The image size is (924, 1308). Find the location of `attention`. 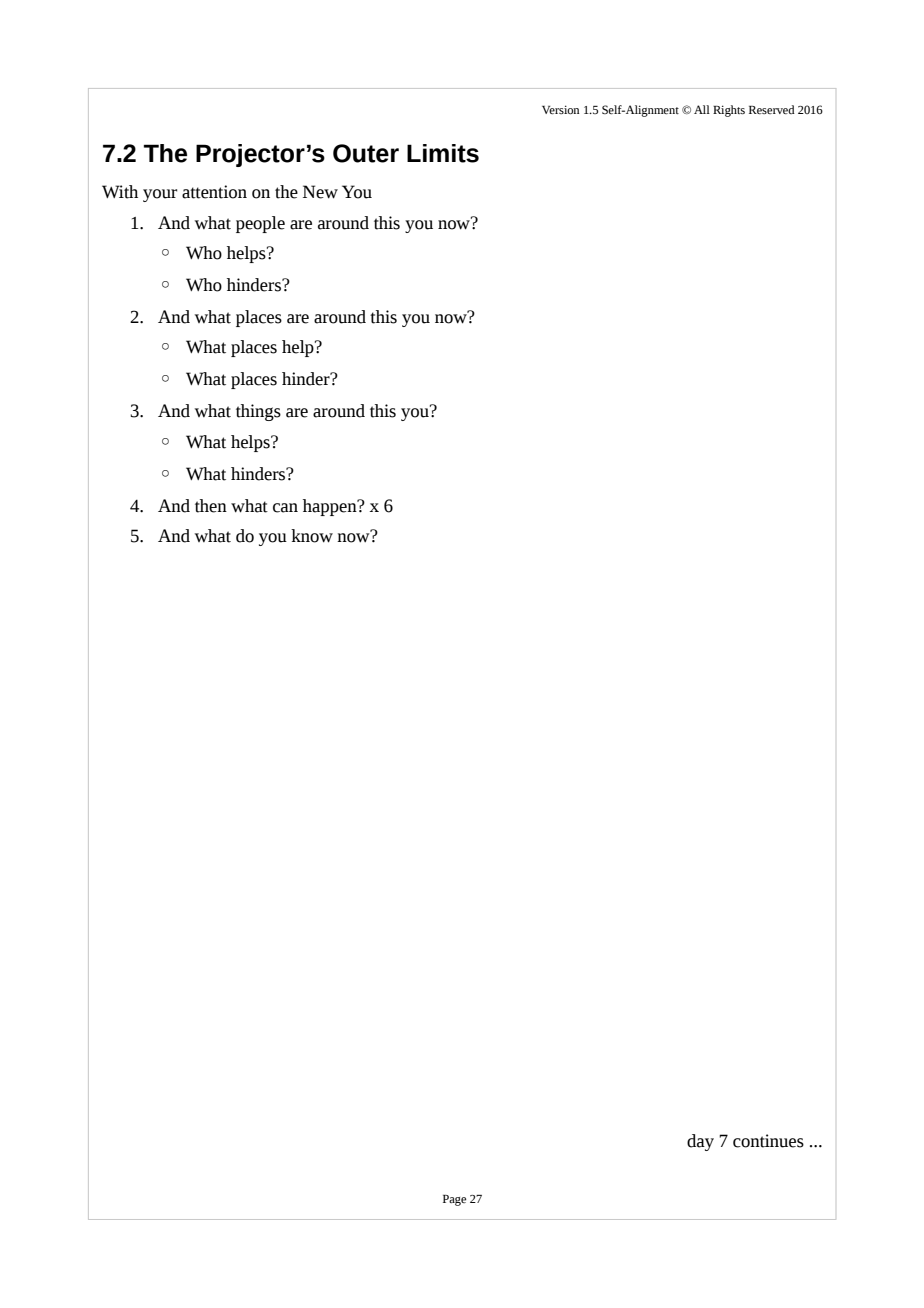

attention is located at coordinates (214, 192).
